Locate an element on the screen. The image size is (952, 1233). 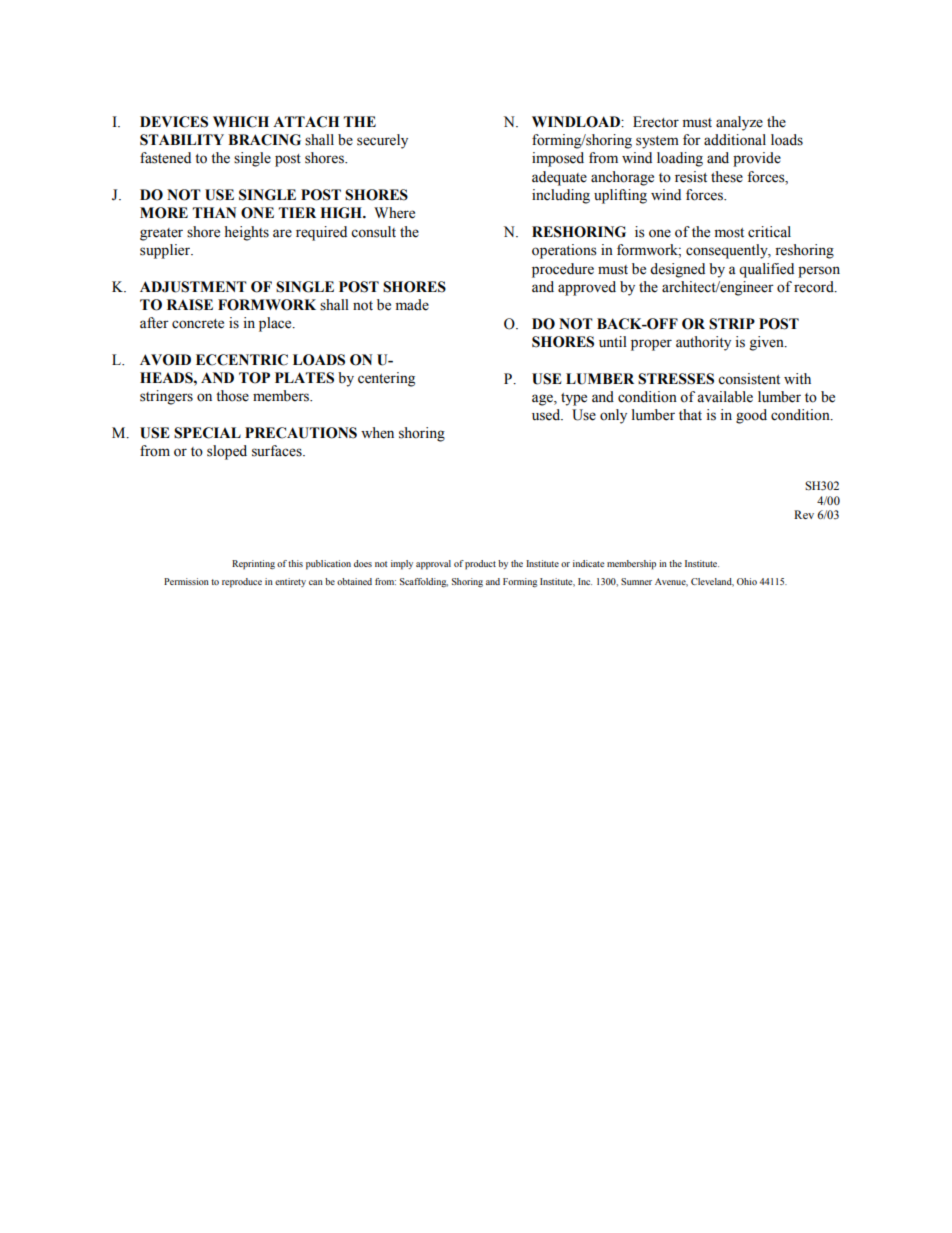
BRACING is located at coordinates (264, 140).
